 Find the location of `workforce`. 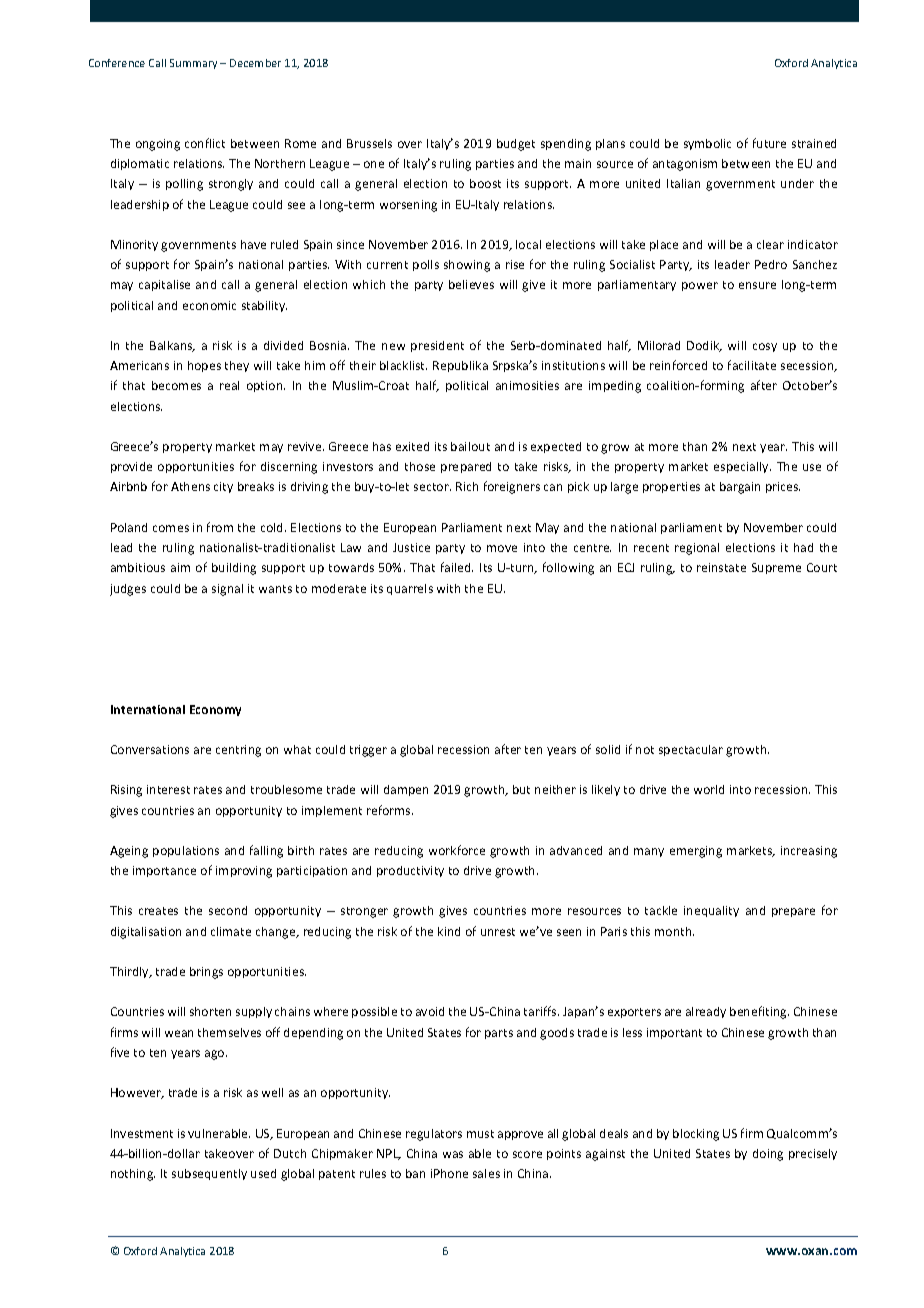

workforce is located at coordinates (457, 850).
